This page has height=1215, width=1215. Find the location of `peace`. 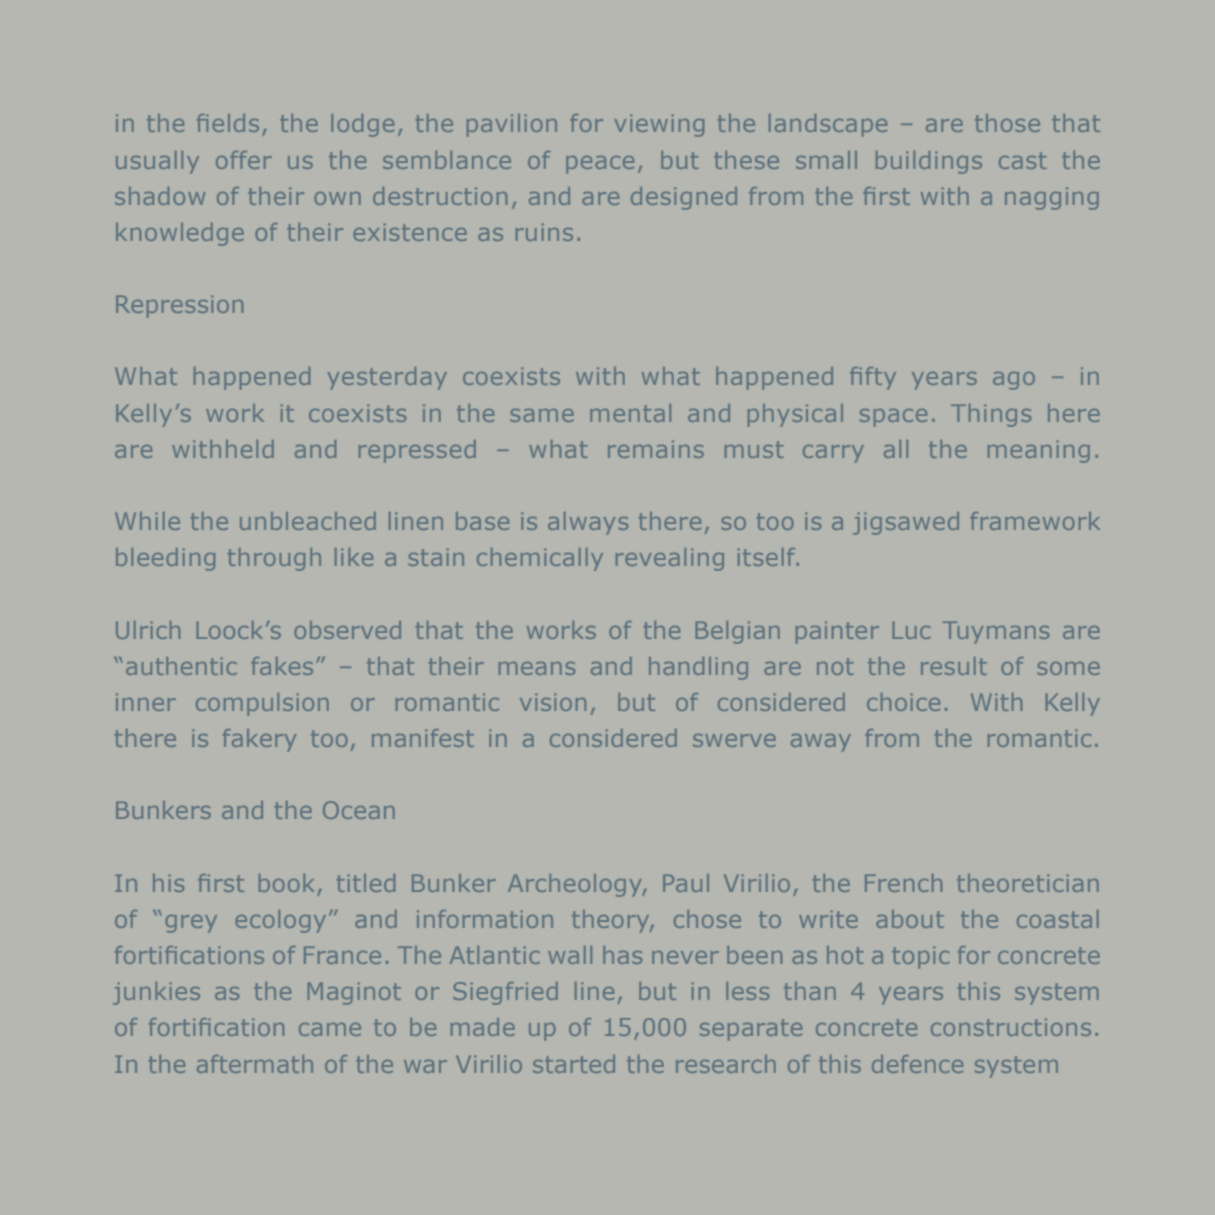

peace is located at coordinates (600, 165).
